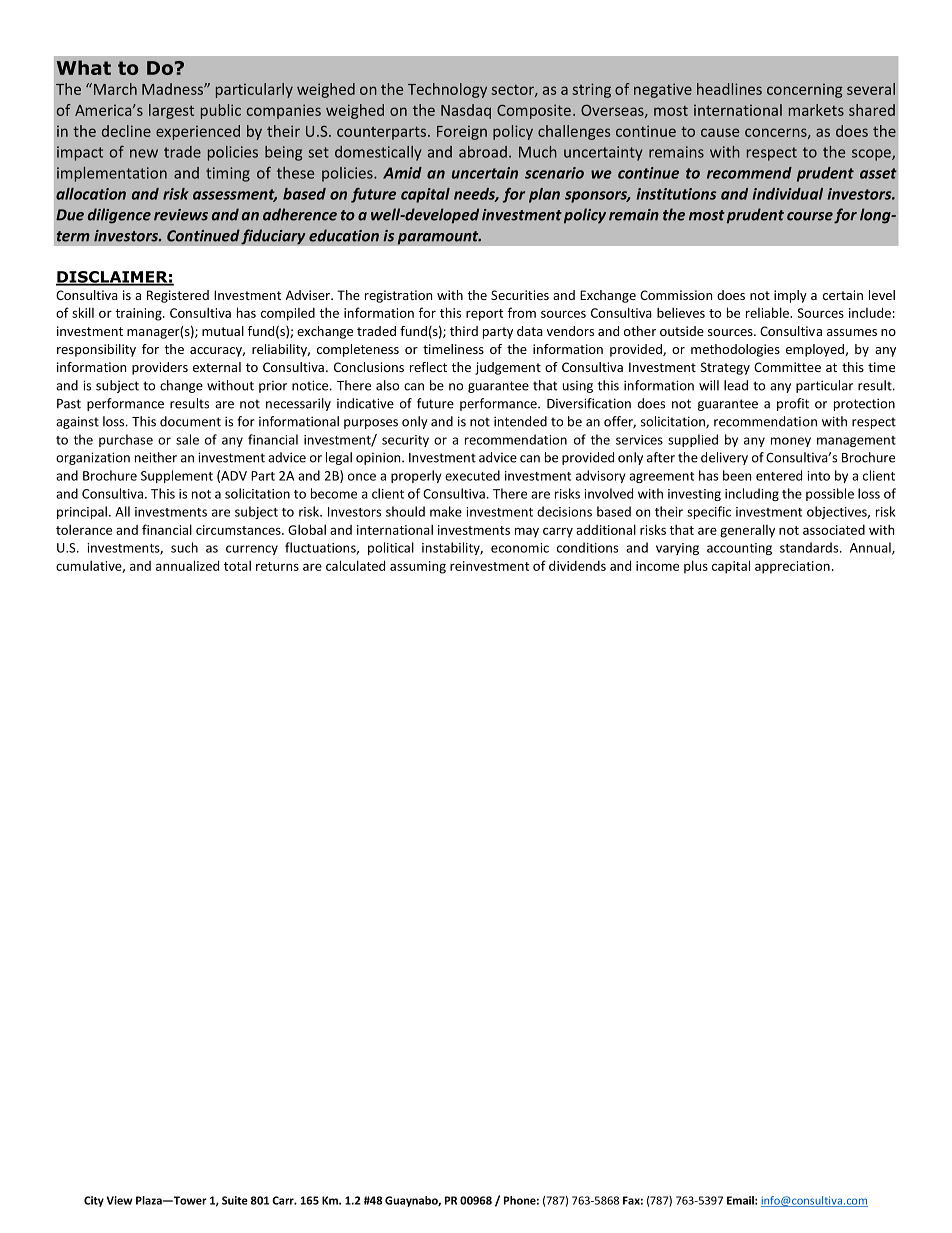 The width and height of the image is (952, 1233). Describe the element at coordinates (418, 567) in the image. I see `assuming` at that location.
